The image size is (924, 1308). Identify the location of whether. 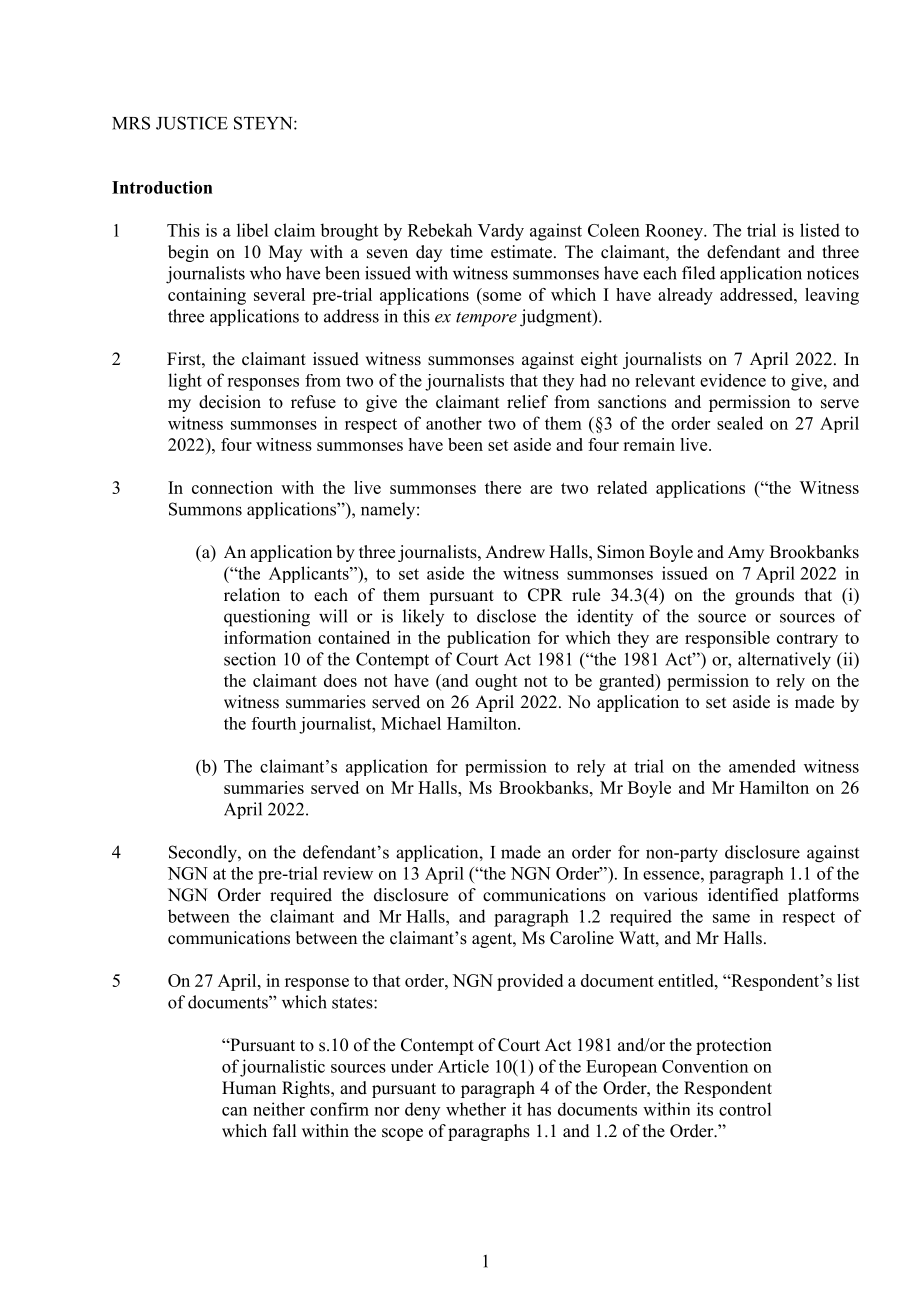
(476, 1109).
